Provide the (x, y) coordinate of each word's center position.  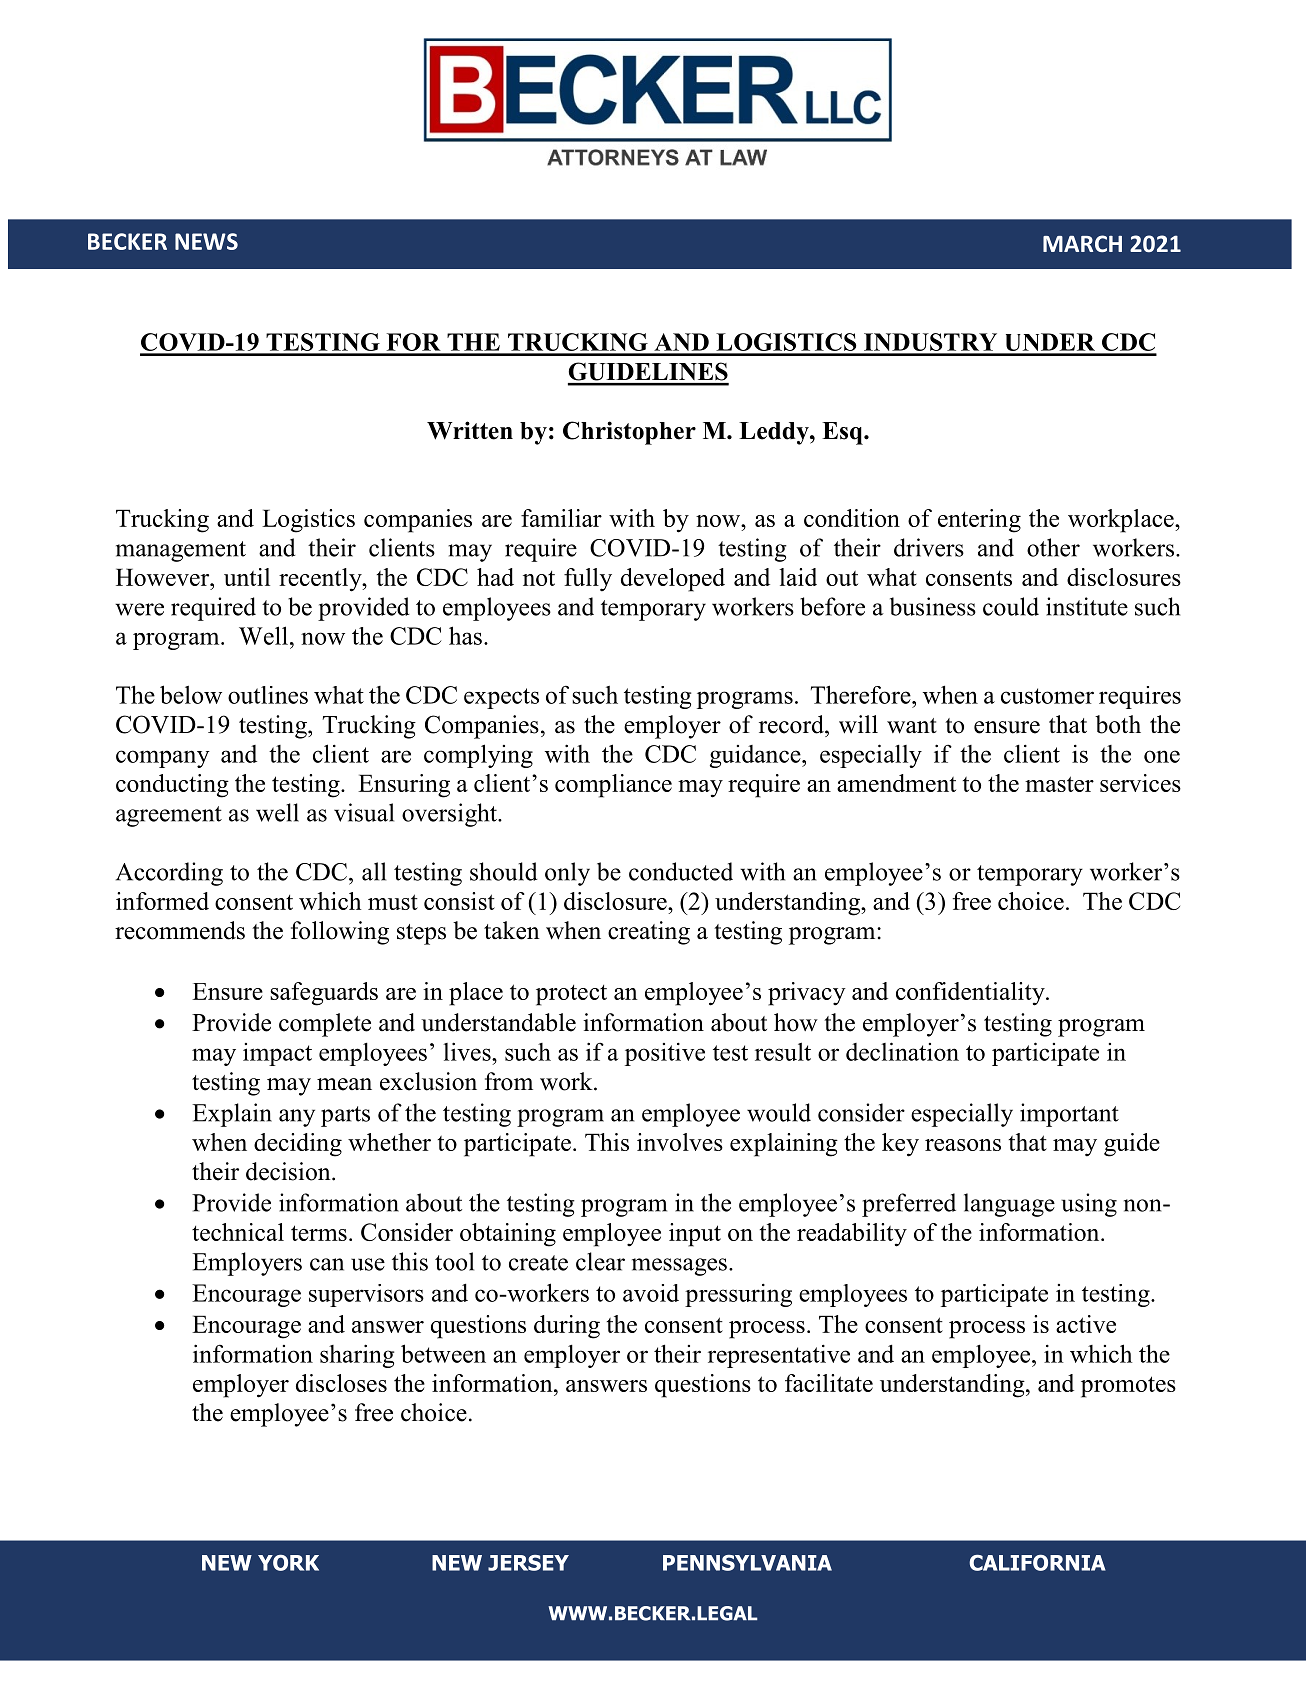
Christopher (629, 433)
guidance (756, 756)
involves (680, 1142)
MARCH (1082, 243)
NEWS (206, 241)
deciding (298, 1145)
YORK (288, 1563)
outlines (268, 695)
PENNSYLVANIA (747, 1563)
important (1069, 1115)
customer (1047, 696)
